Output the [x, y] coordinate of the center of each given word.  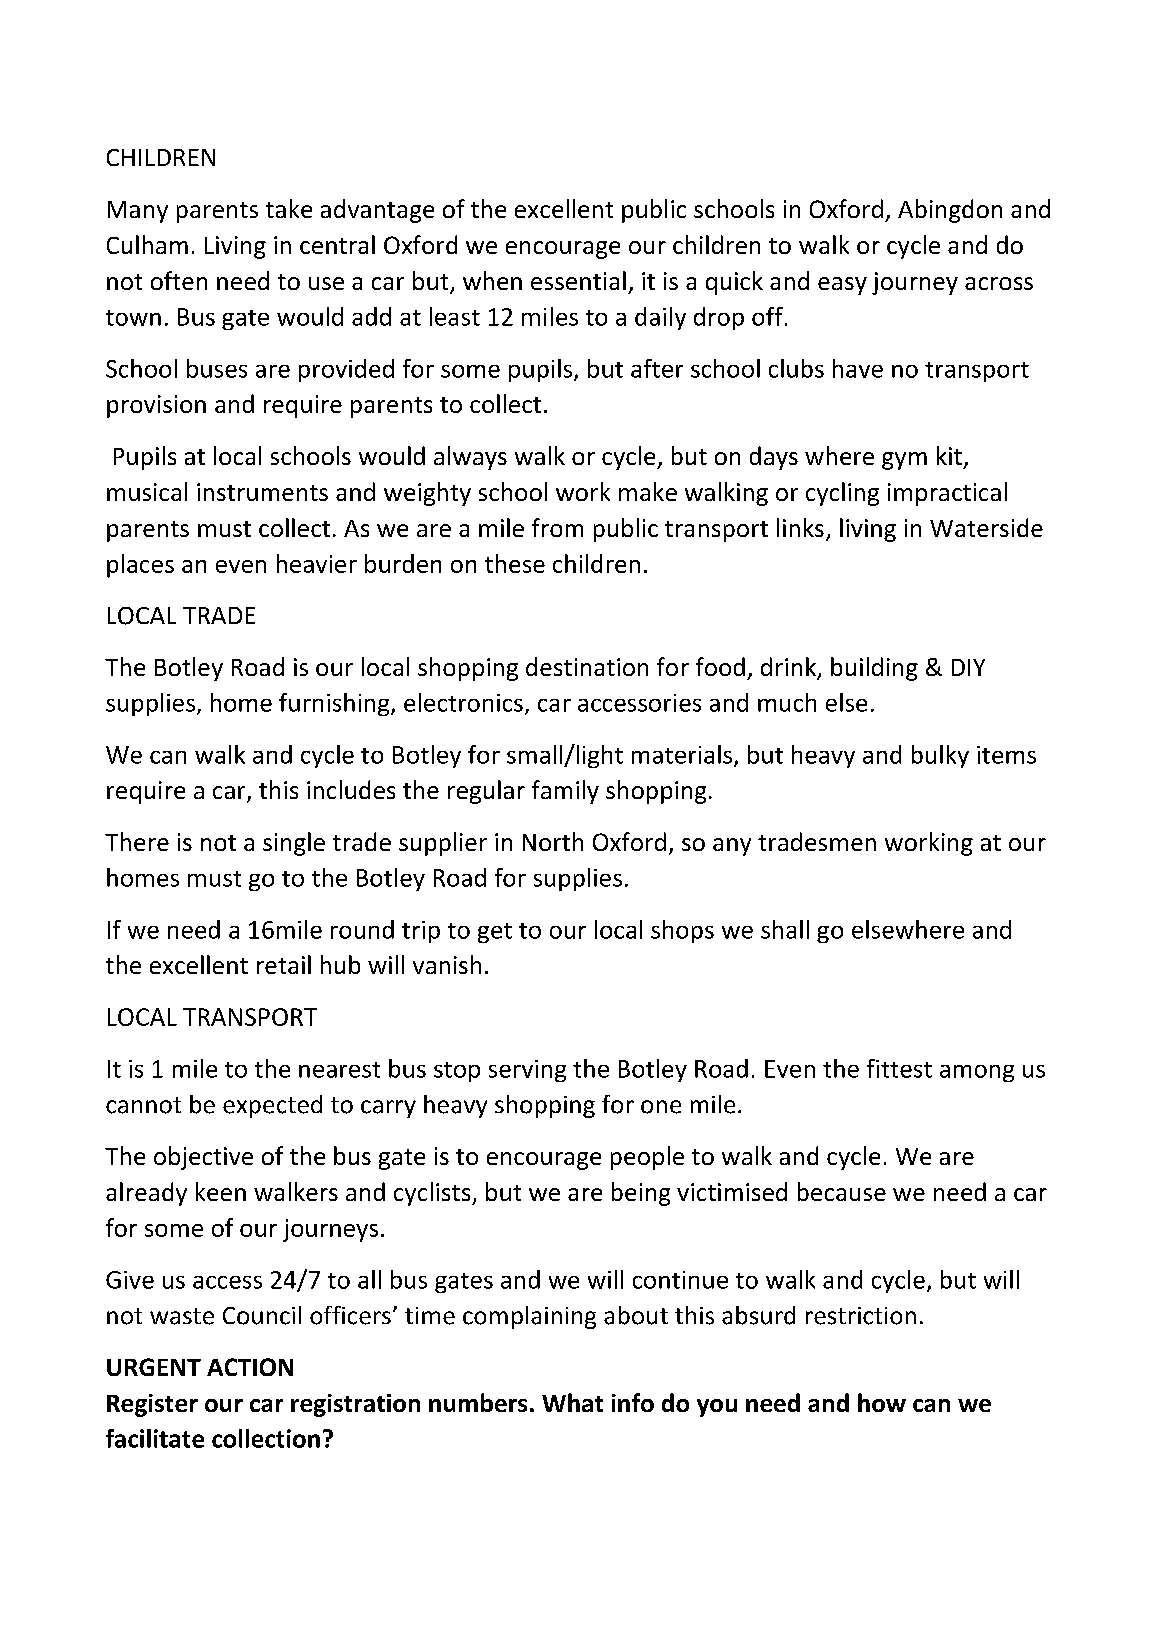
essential [578, 280]
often [179, 280]
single [294, 844]
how [882, 1402]
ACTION [250, 1367]
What [572, 1402]
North [553, 841]
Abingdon [950, 211]
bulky [940, 756]
